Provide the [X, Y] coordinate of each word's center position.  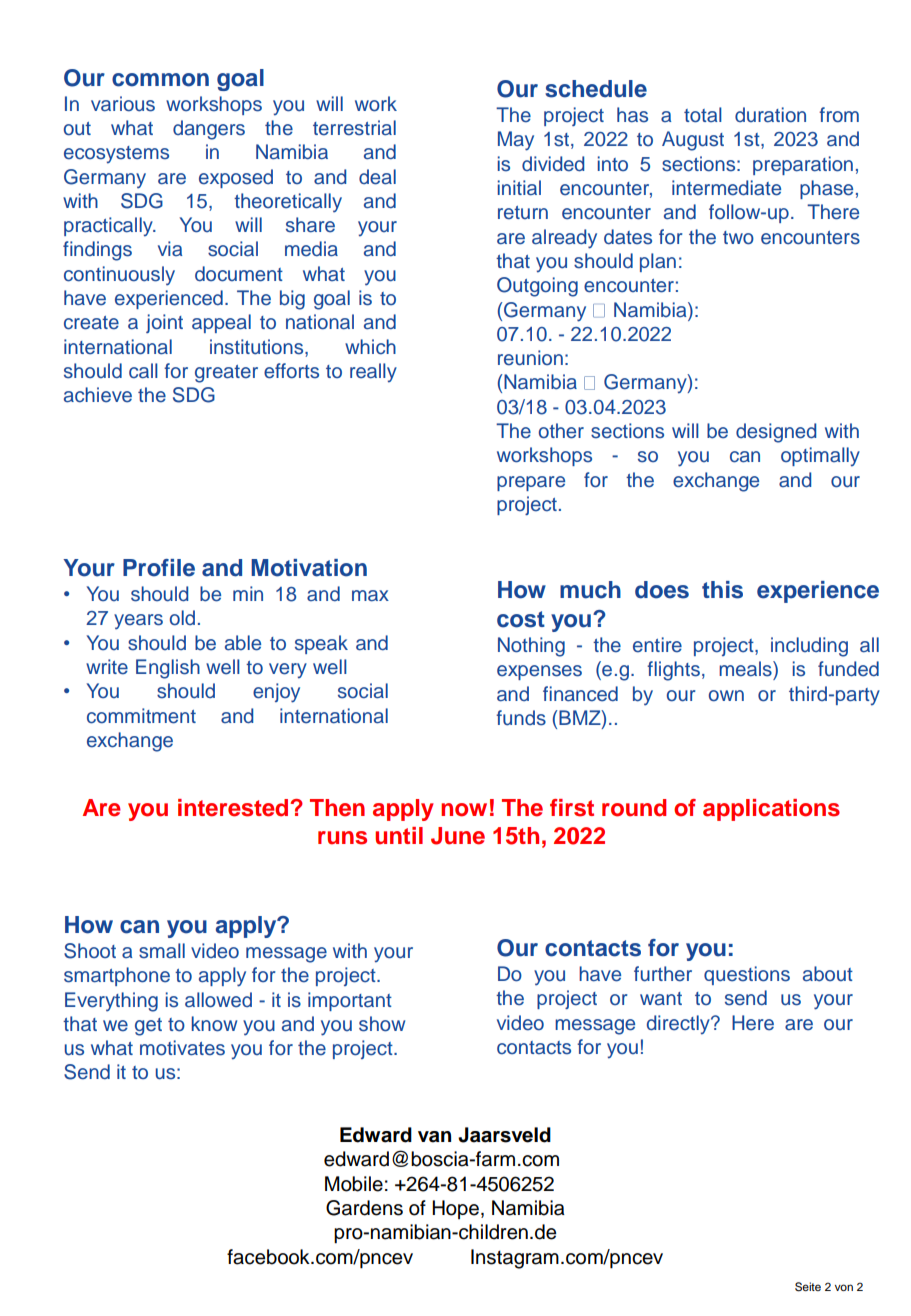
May [516, 141]
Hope [457, 1209]
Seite [808, 1287]
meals [746, 669]
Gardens [364, 1208]
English [168, 669]
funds [521, 718]
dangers [209, 130]
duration [770, 115]
